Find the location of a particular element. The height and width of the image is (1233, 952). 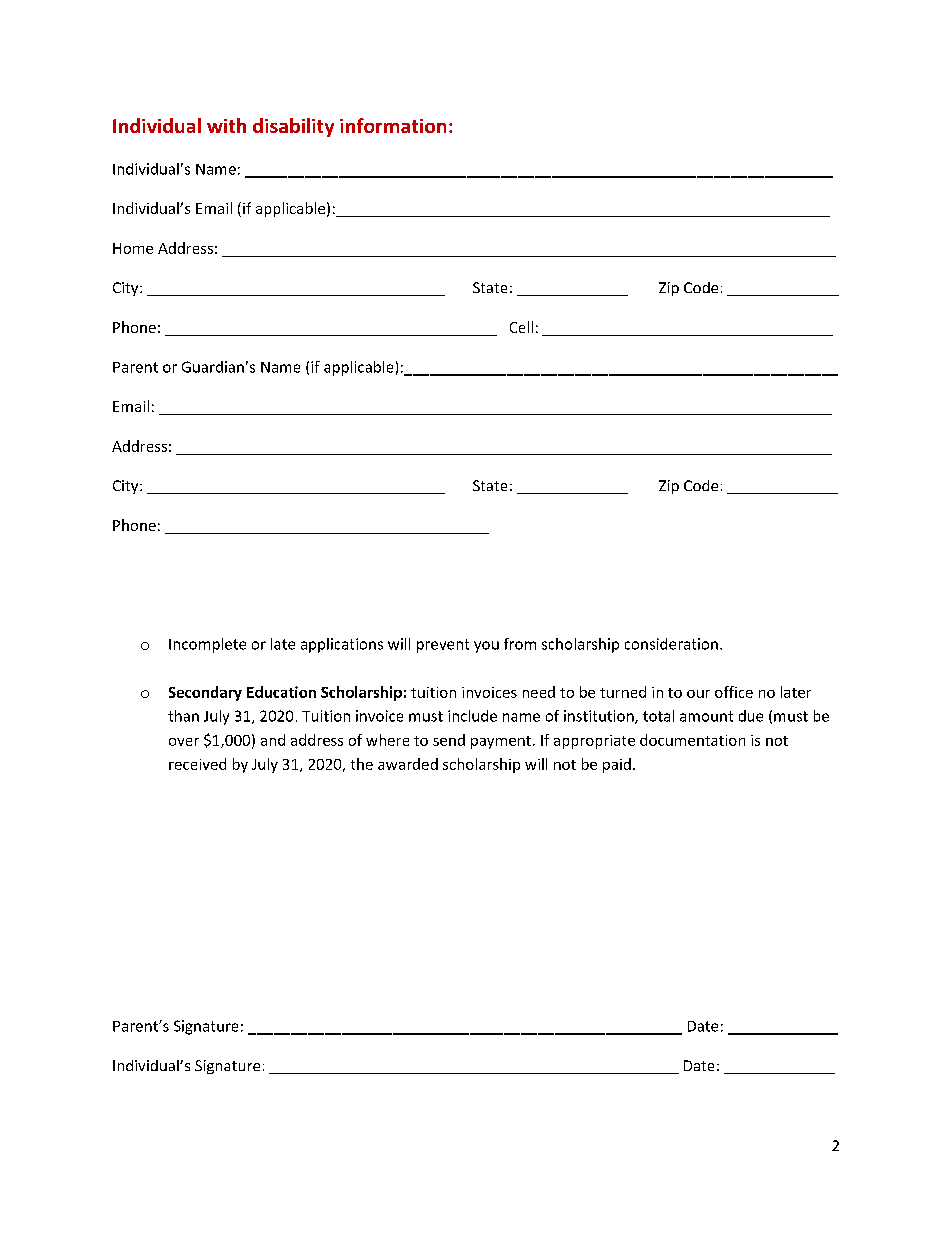

our is located at coordinates (698, 694).
